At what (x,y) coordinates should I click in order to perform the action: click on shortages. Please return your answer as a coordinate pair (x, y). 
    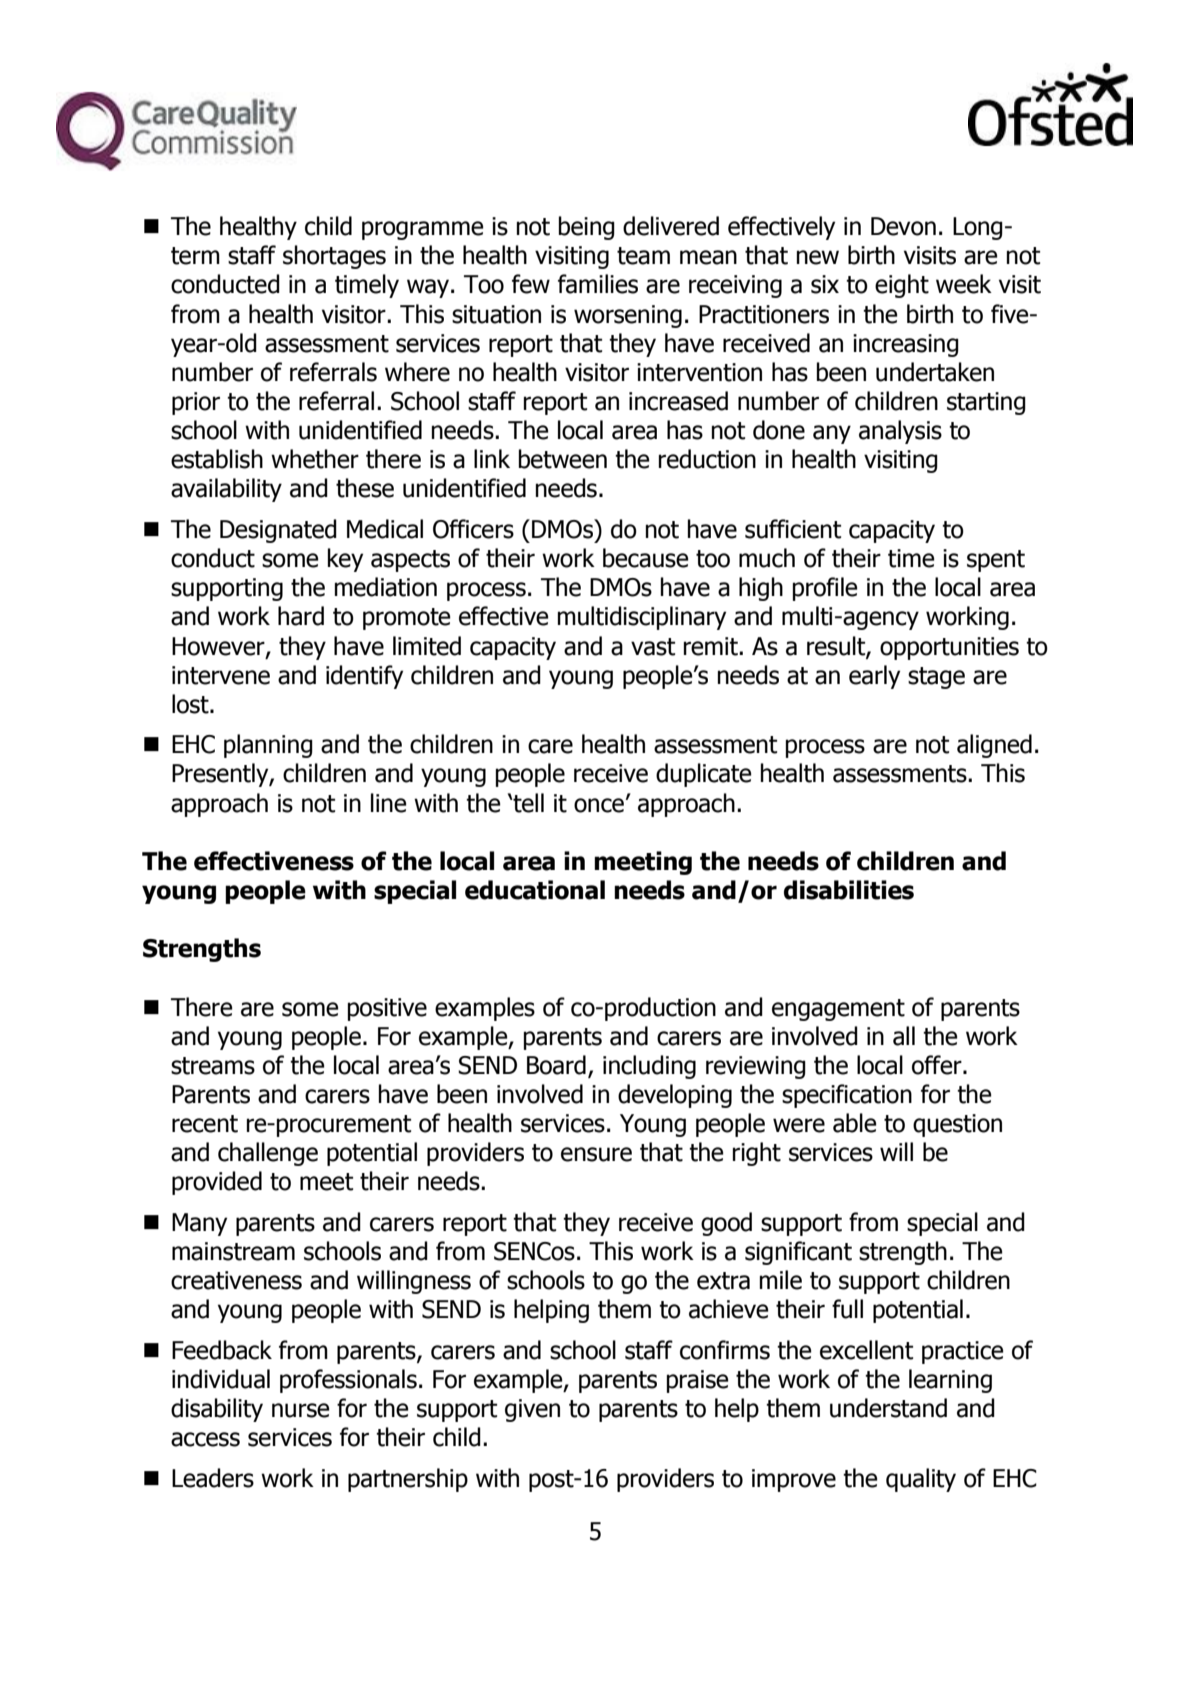
    Looking at the image, I should click on (334, 257).
